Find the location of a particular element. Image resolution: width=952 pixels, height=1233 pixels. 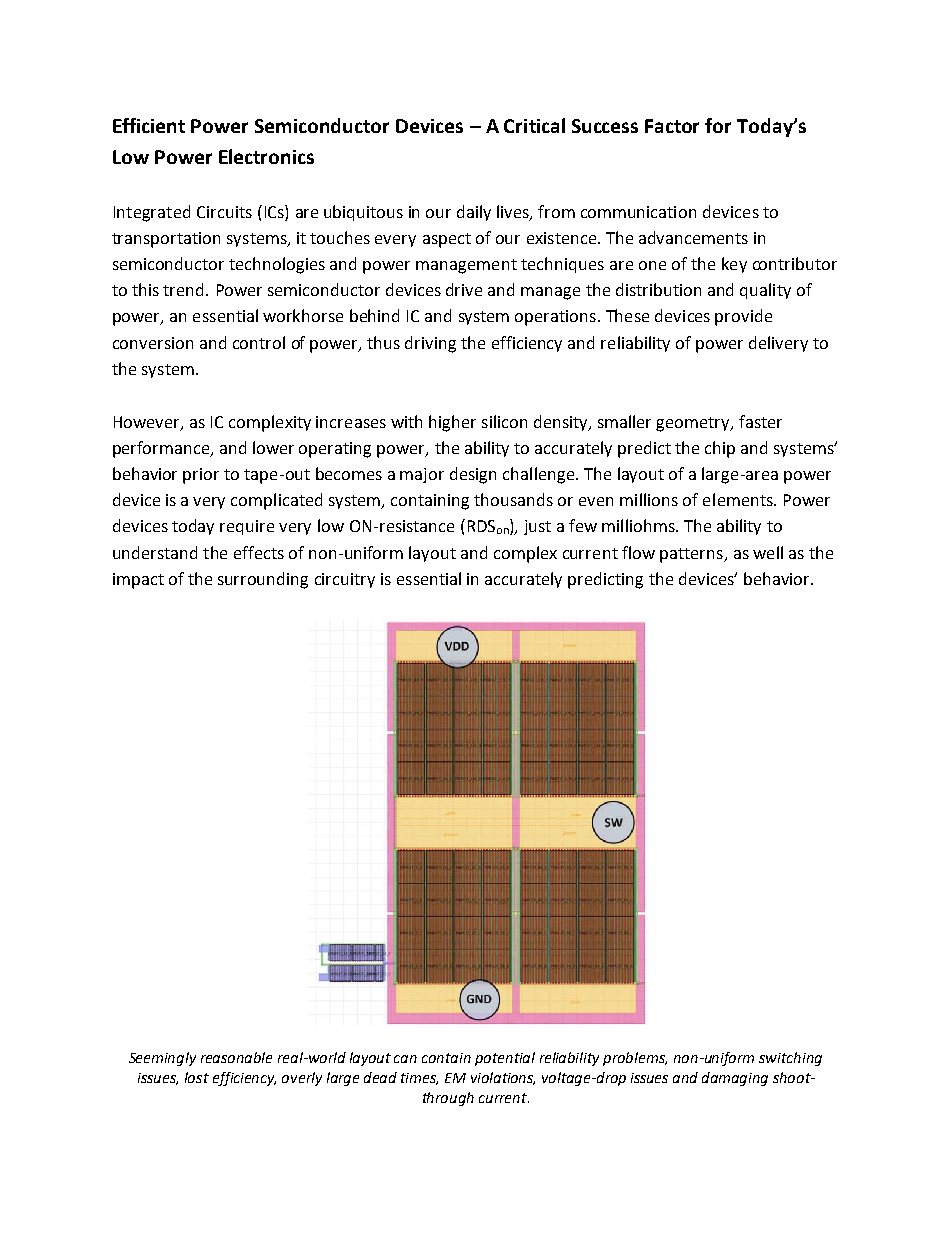

driving is located at coordinates (430, 344).
